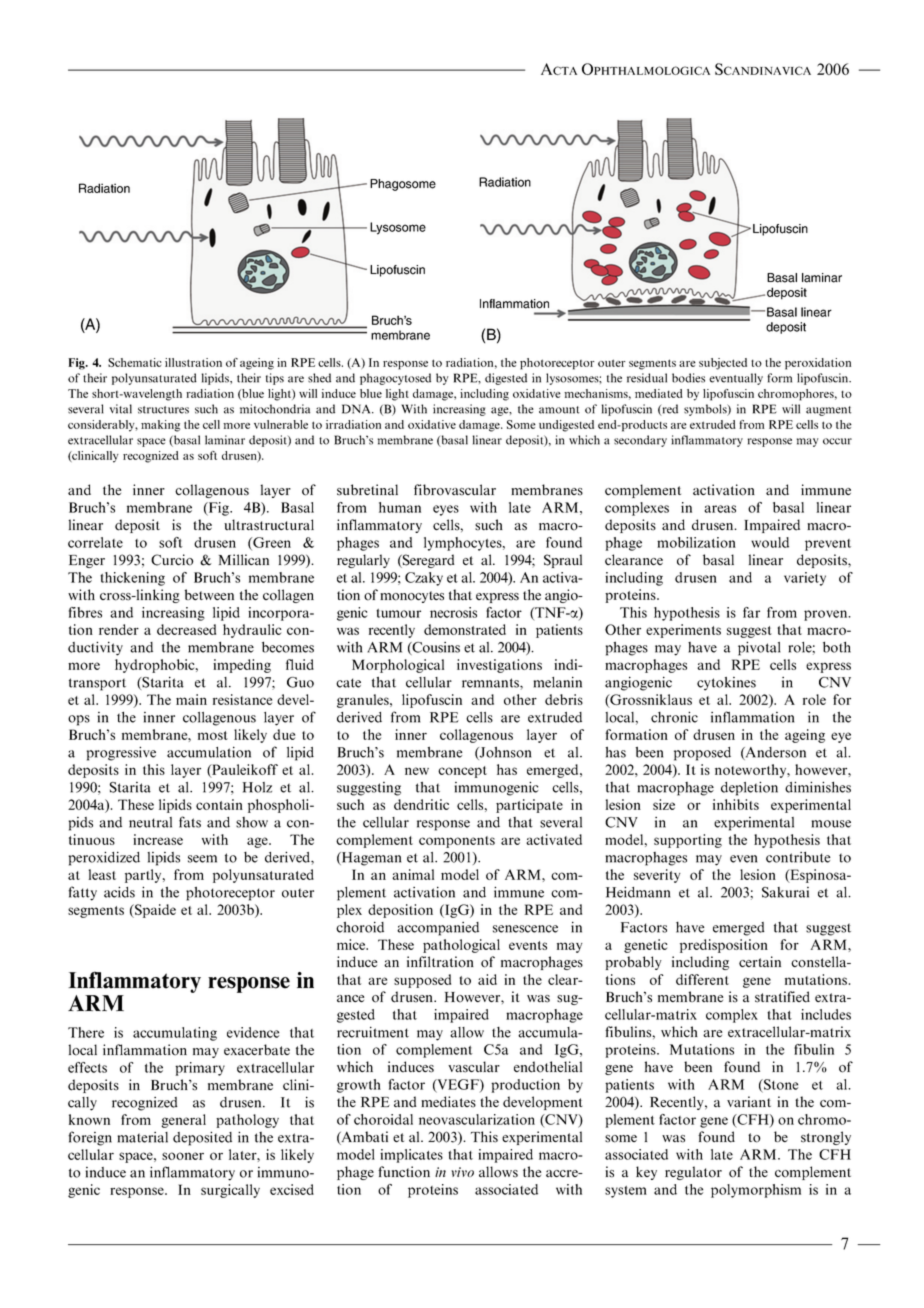 This document has height=1308, width=924. I want to click on accompanied, so click(438, 929).
